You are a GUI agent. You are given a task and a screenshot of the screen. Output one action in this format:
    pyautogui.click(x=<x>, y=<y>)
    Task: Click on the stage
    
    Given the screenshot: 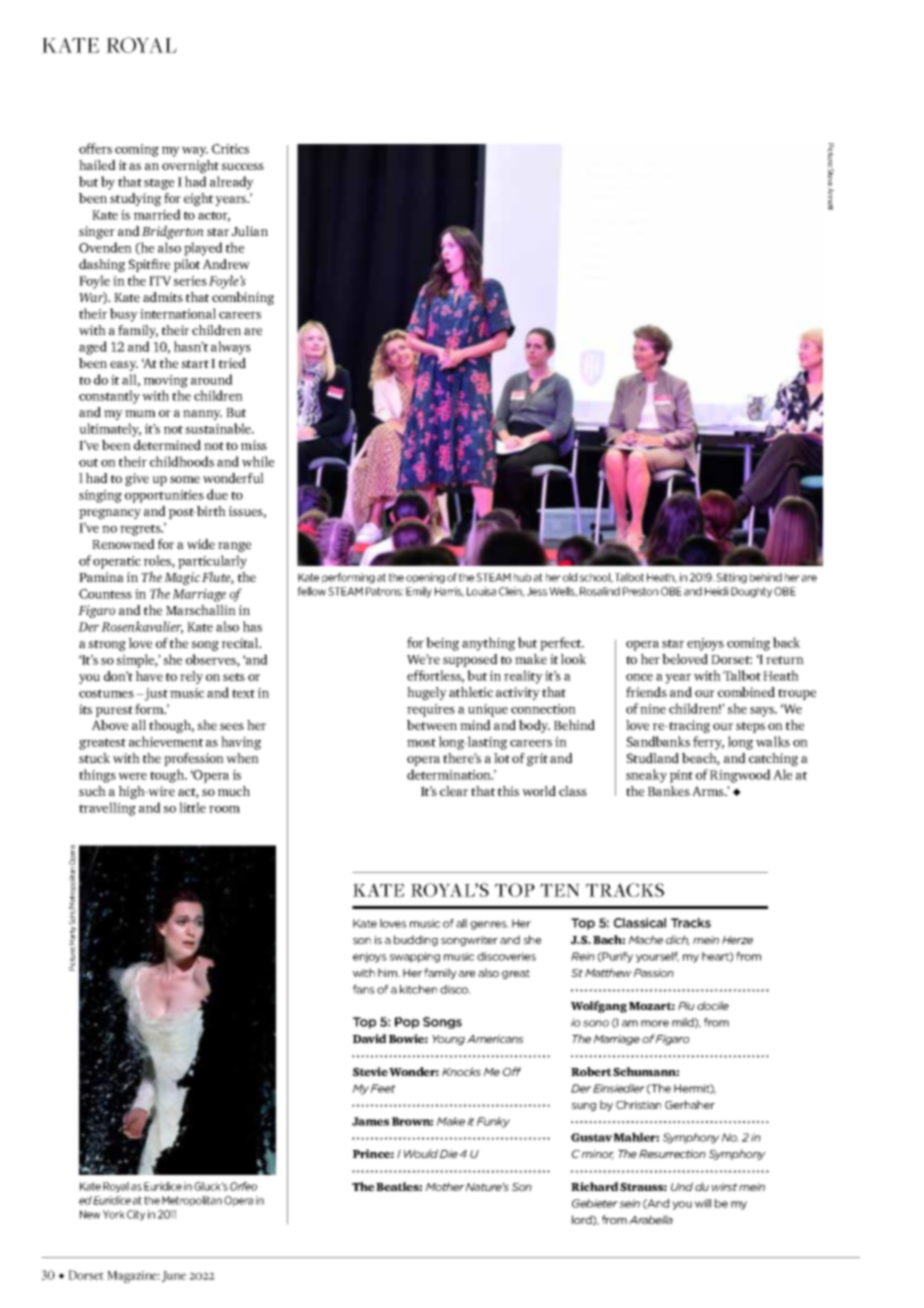 What is the action you would take?
    pyautogui.click(x=159, y=184)
